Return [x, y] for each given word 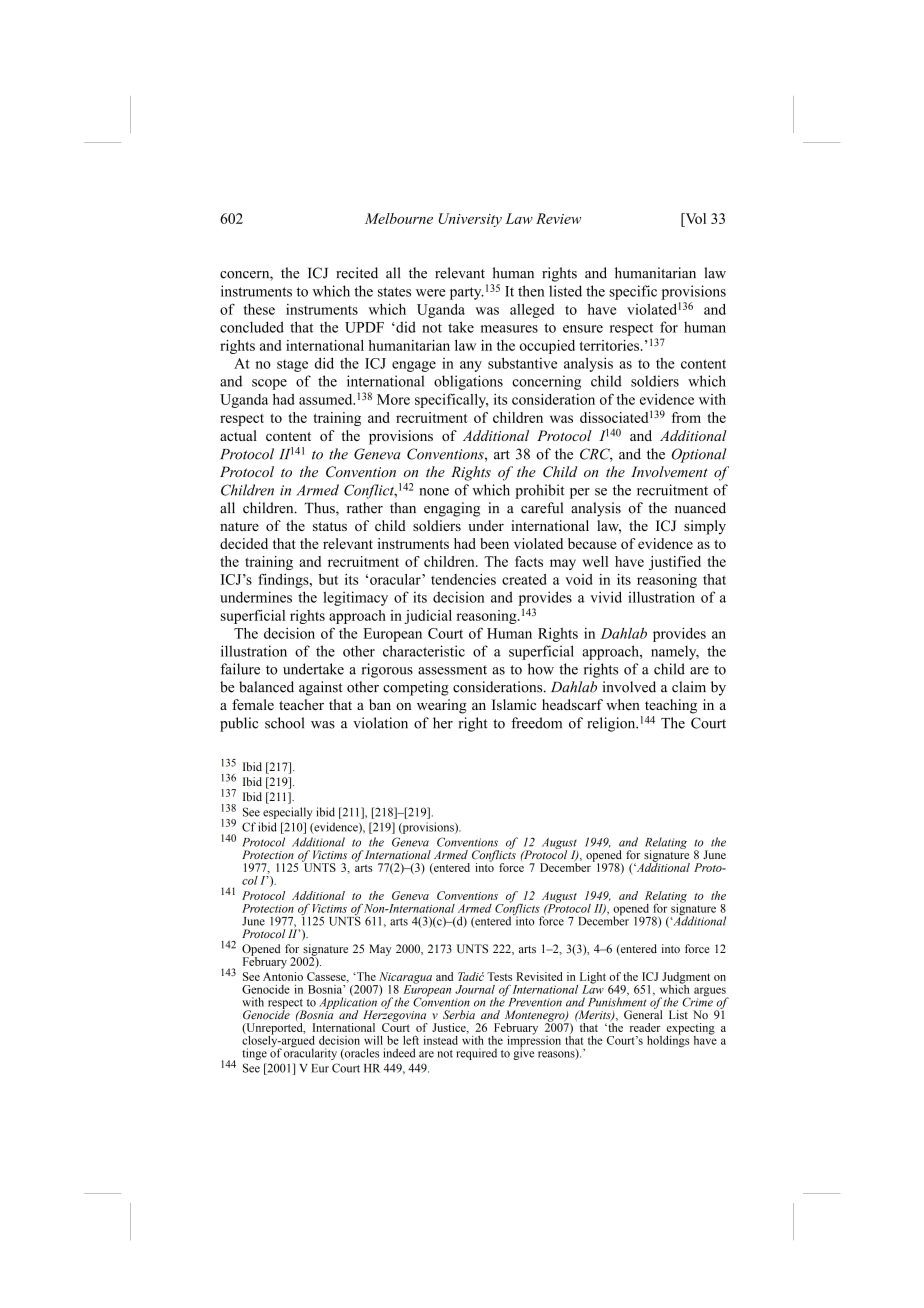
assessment [452, 670]
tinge [254, 1054]
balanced [266, 687]
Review [558, 218]
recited [357, 273]
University [470, 220]
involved [629, 687]
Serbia [459, 1014]
